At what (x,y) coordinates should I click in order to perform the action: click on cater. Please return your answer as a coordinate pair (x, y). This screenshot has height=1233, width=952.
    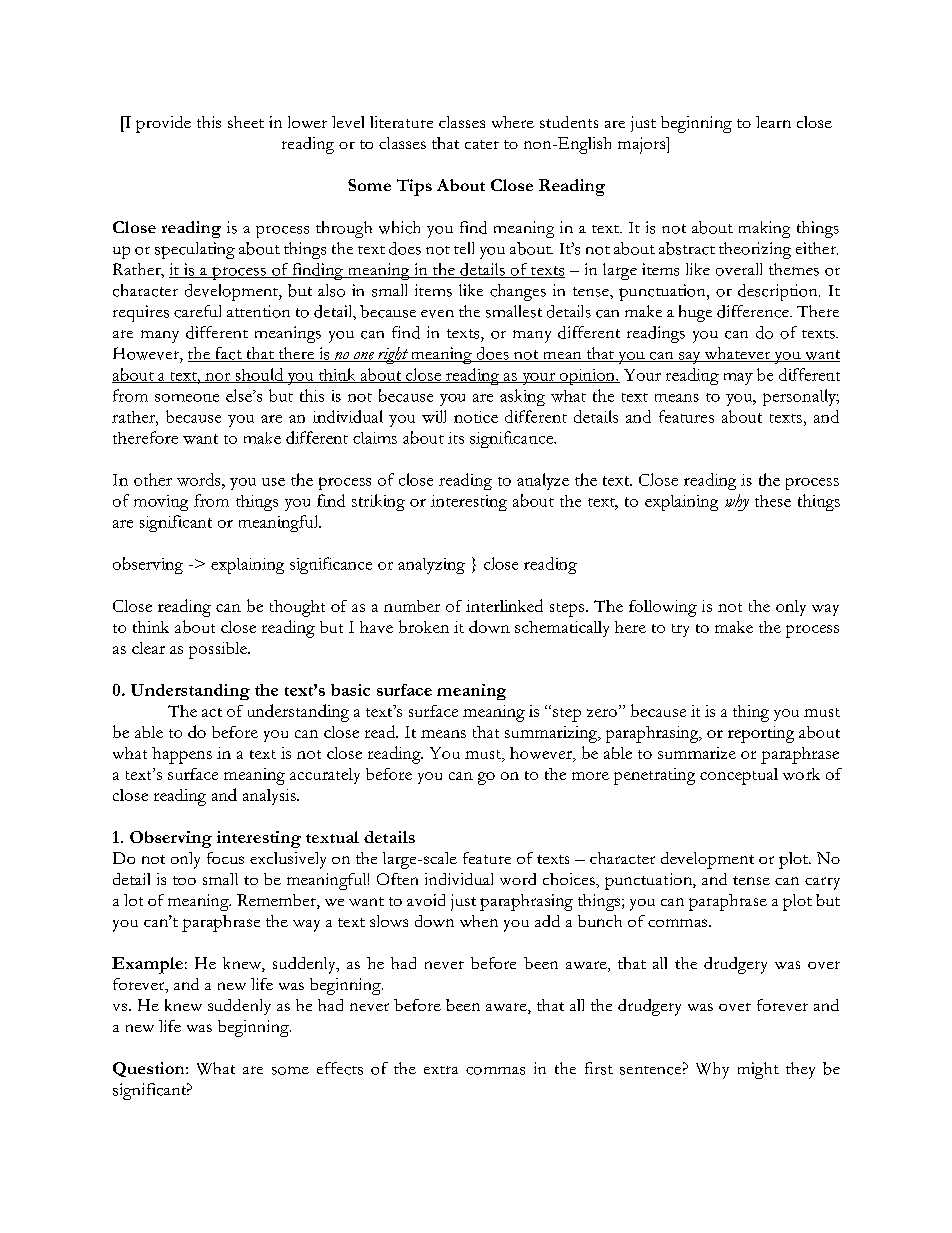
    Looking at the image, I should click on (482, 144).
